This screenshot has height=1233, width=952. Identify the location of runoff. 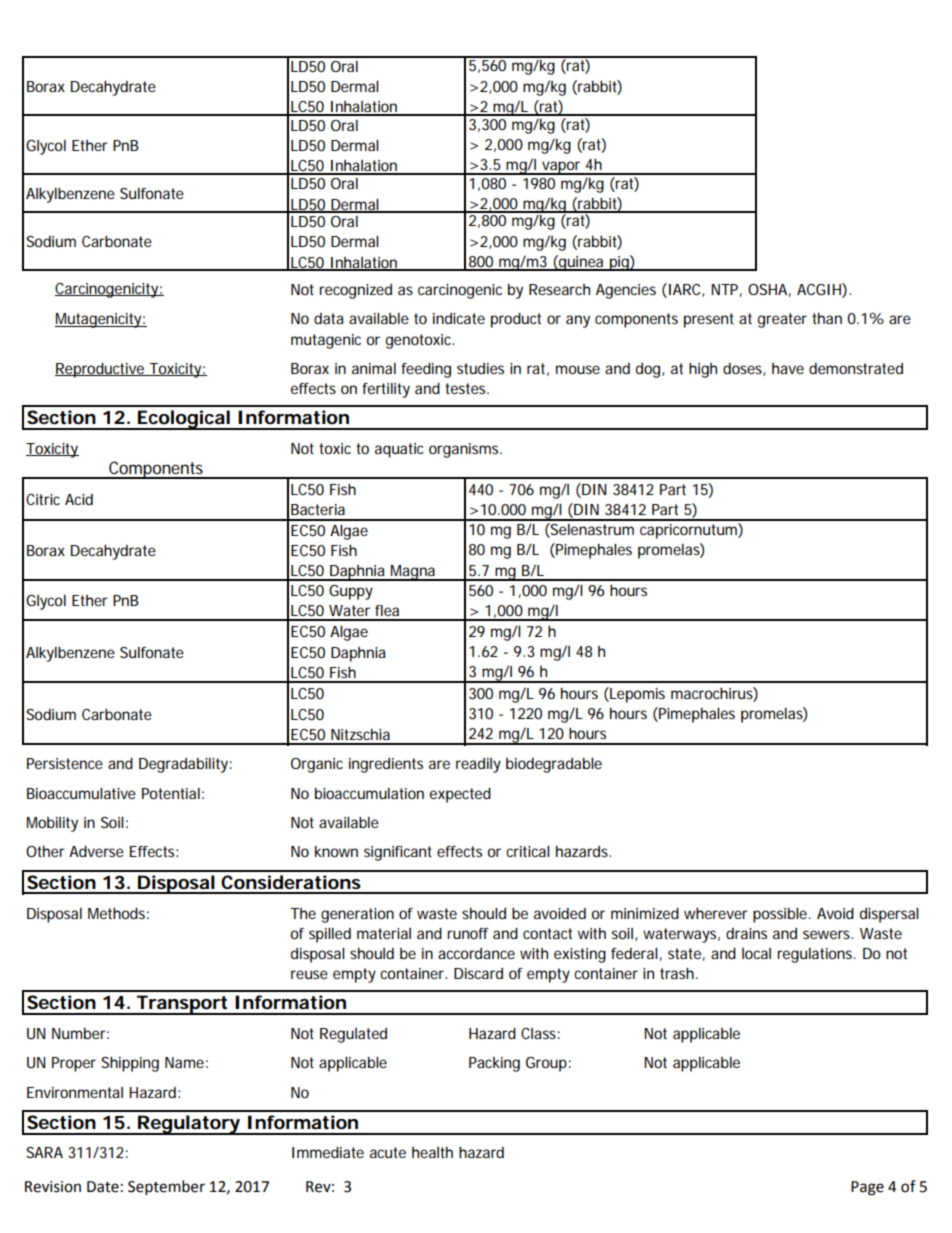
(468, 933).
